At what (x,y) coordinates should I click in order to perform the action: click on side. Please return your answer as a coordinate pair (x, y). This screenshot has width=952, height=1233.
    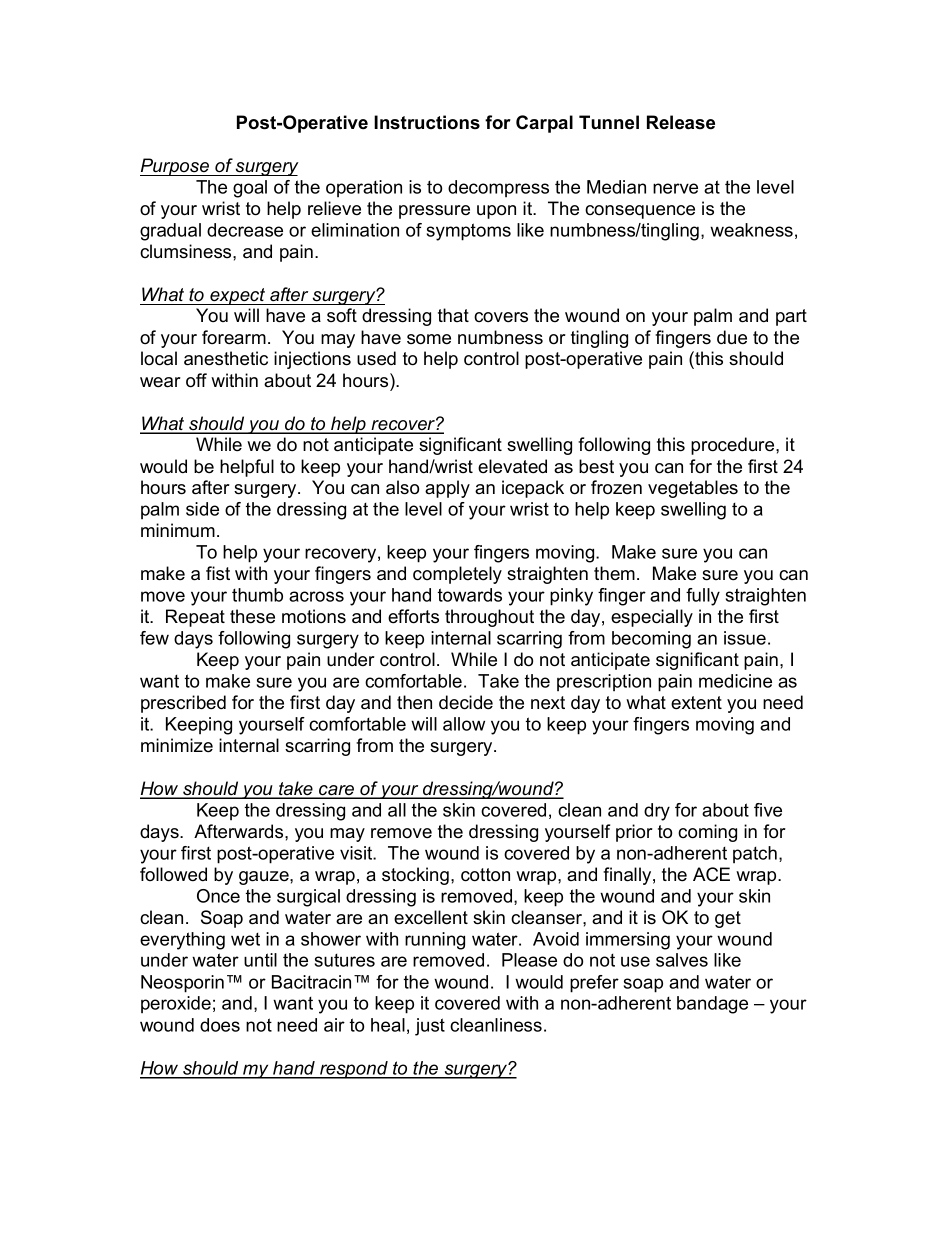
    Looking at the image, I should click on (202, 509).
